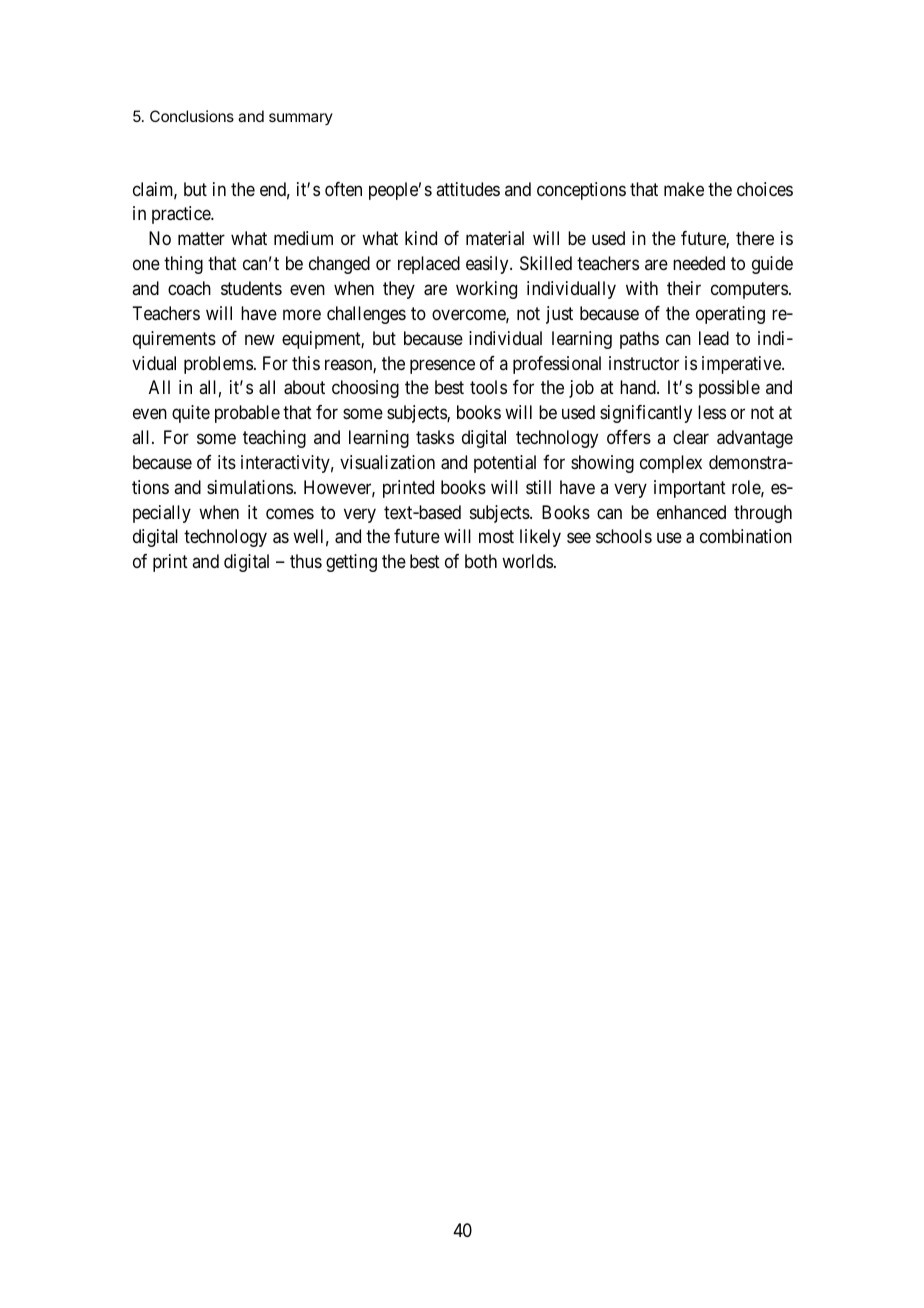 This screenshot has width=924, height=1308. What do you see at coordinates (192, 116) in the screenshot?
I see `Conclusions` at bounding box center [192, 116].
